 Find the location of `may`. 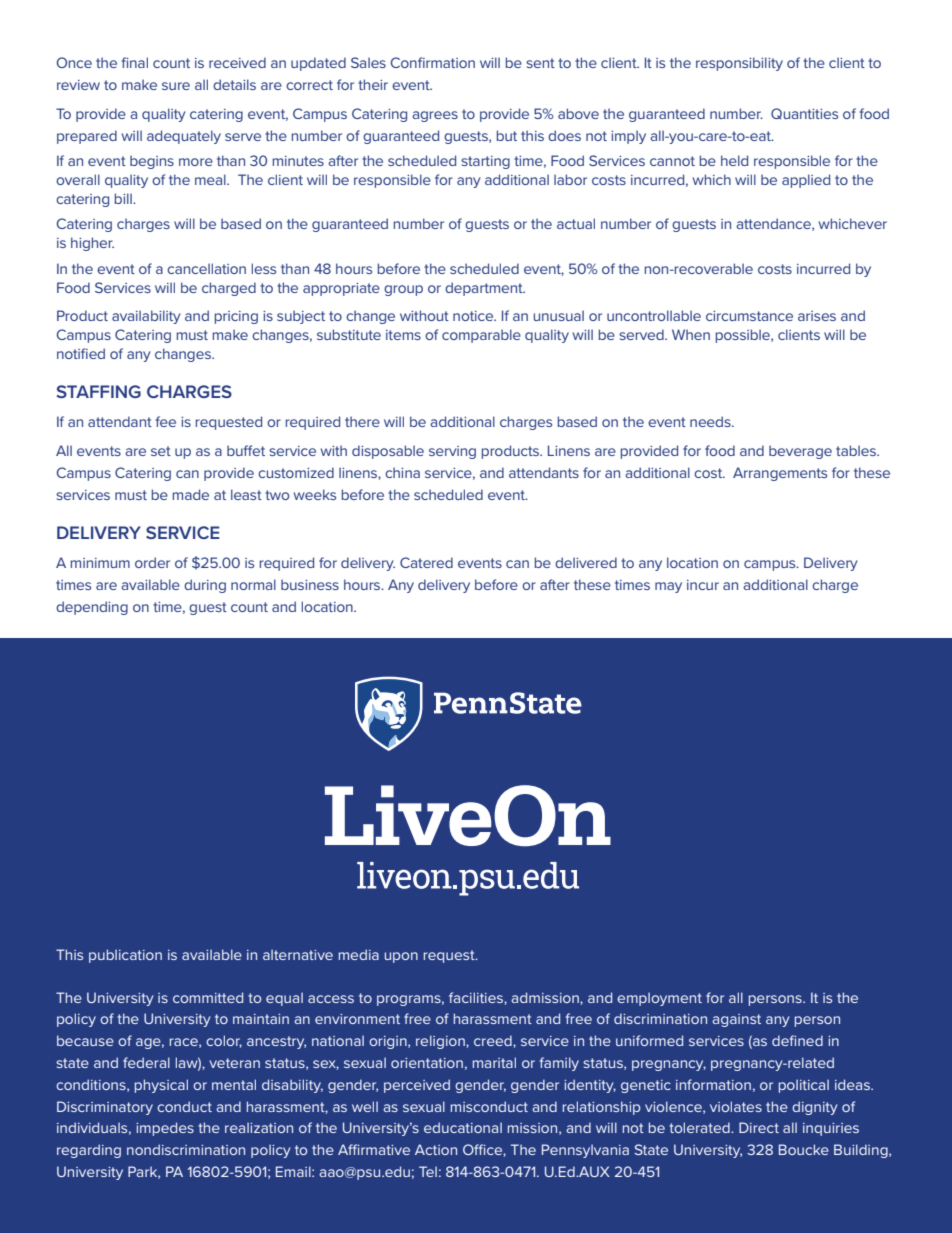

may is located at coordinates (668, 587).
